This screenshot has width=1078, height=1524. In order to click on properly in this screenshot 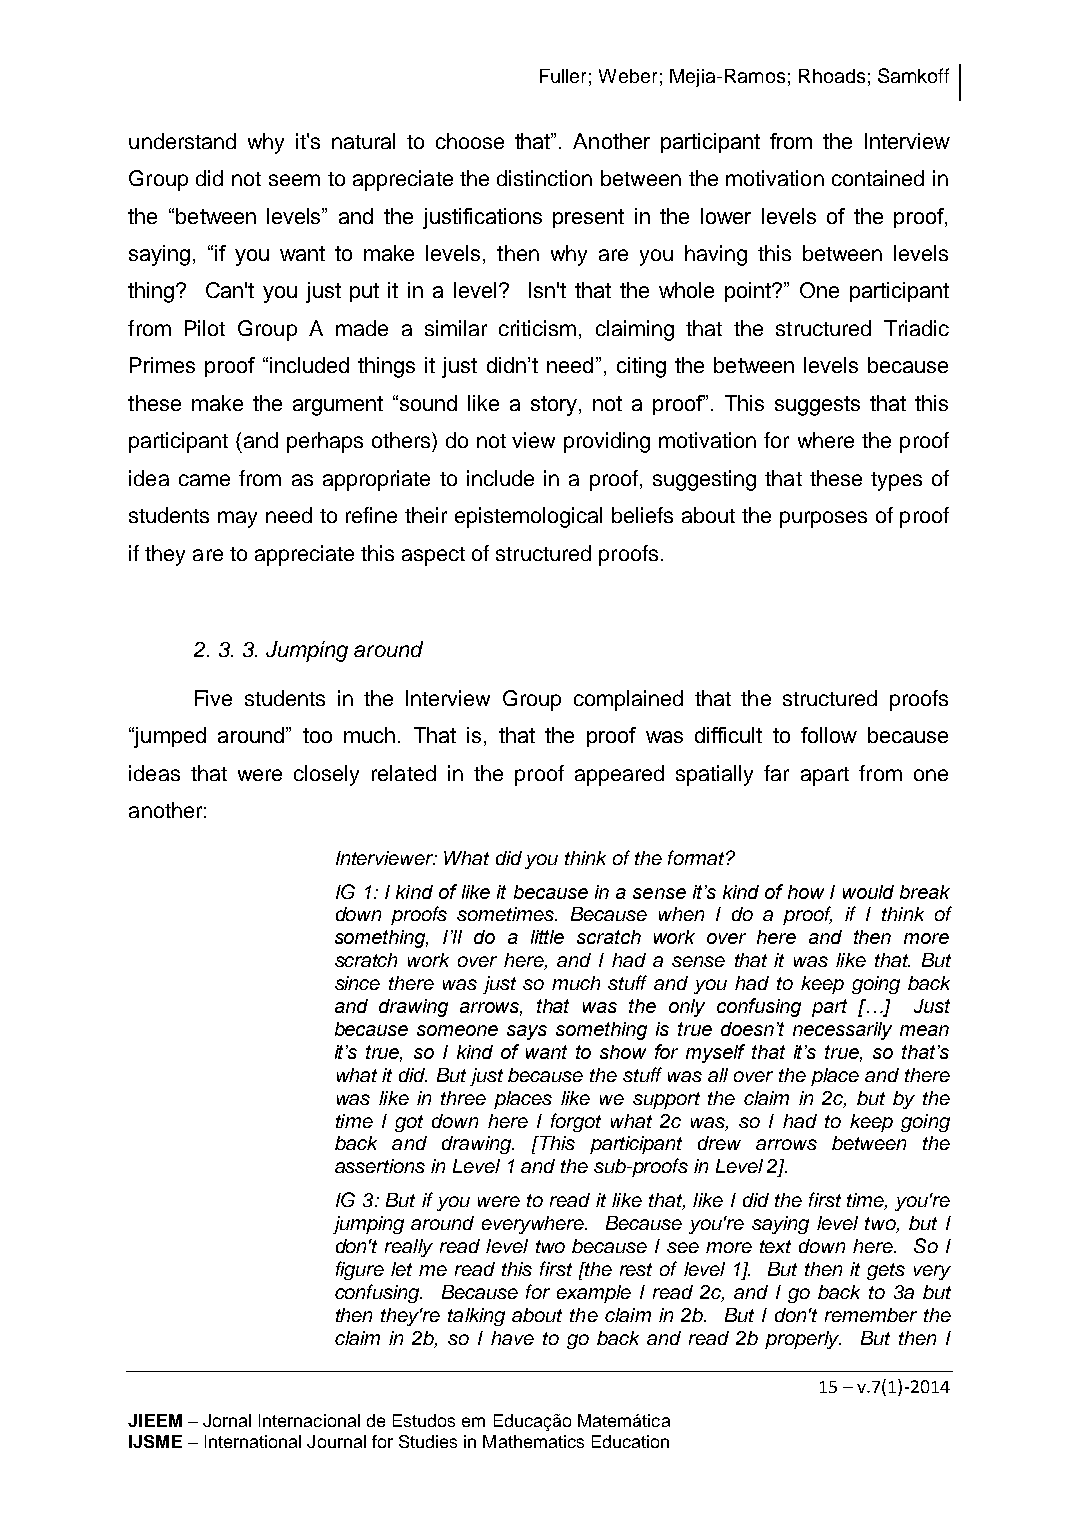, I will do `click(803, 1340)`.
